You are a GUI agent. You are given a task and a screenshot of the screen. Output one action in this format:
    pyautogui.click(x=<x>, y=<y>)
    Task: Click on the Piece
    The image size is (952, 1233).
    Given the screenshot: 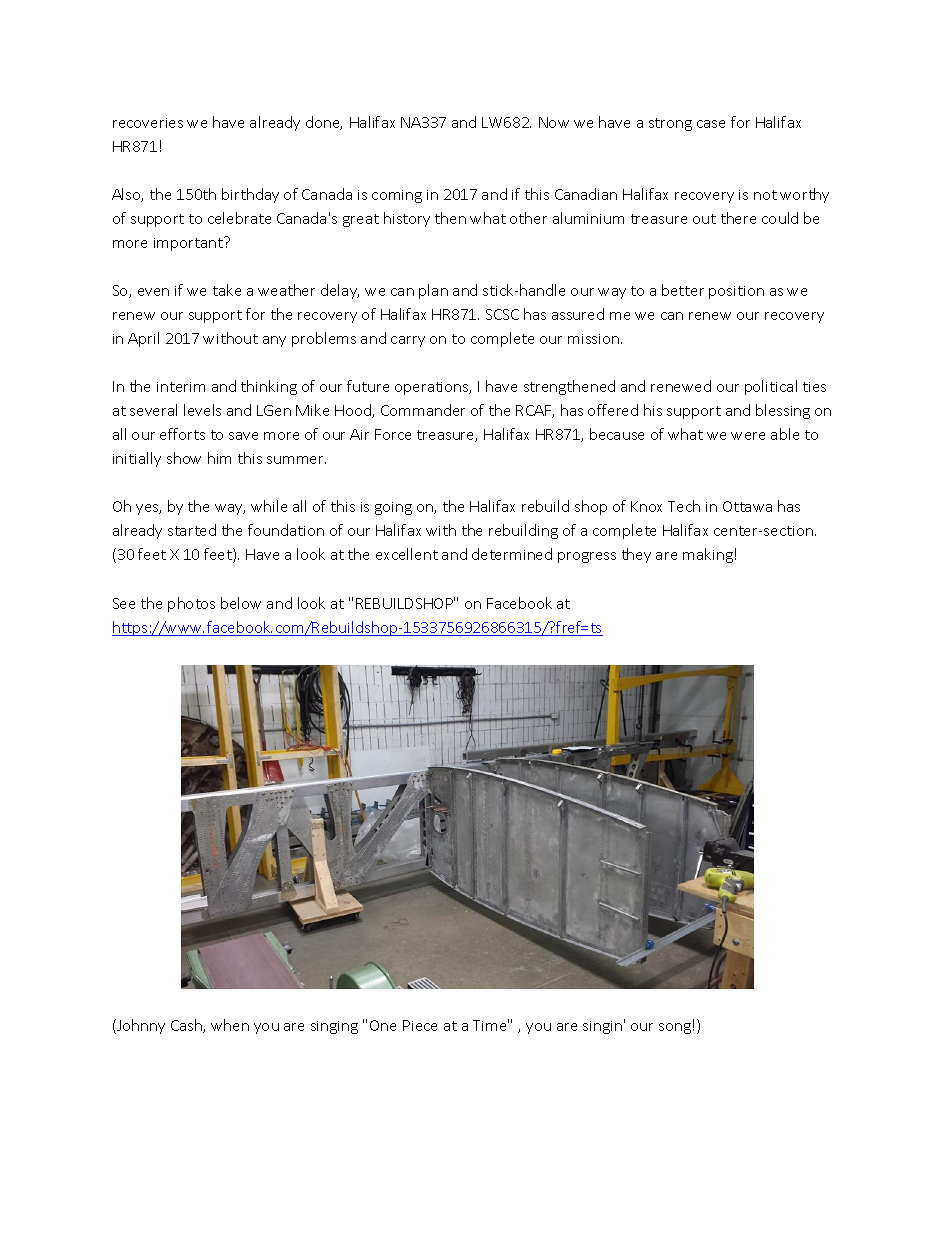 What is the action you would take?
    pyautogui.click(x=420, y=1025)
